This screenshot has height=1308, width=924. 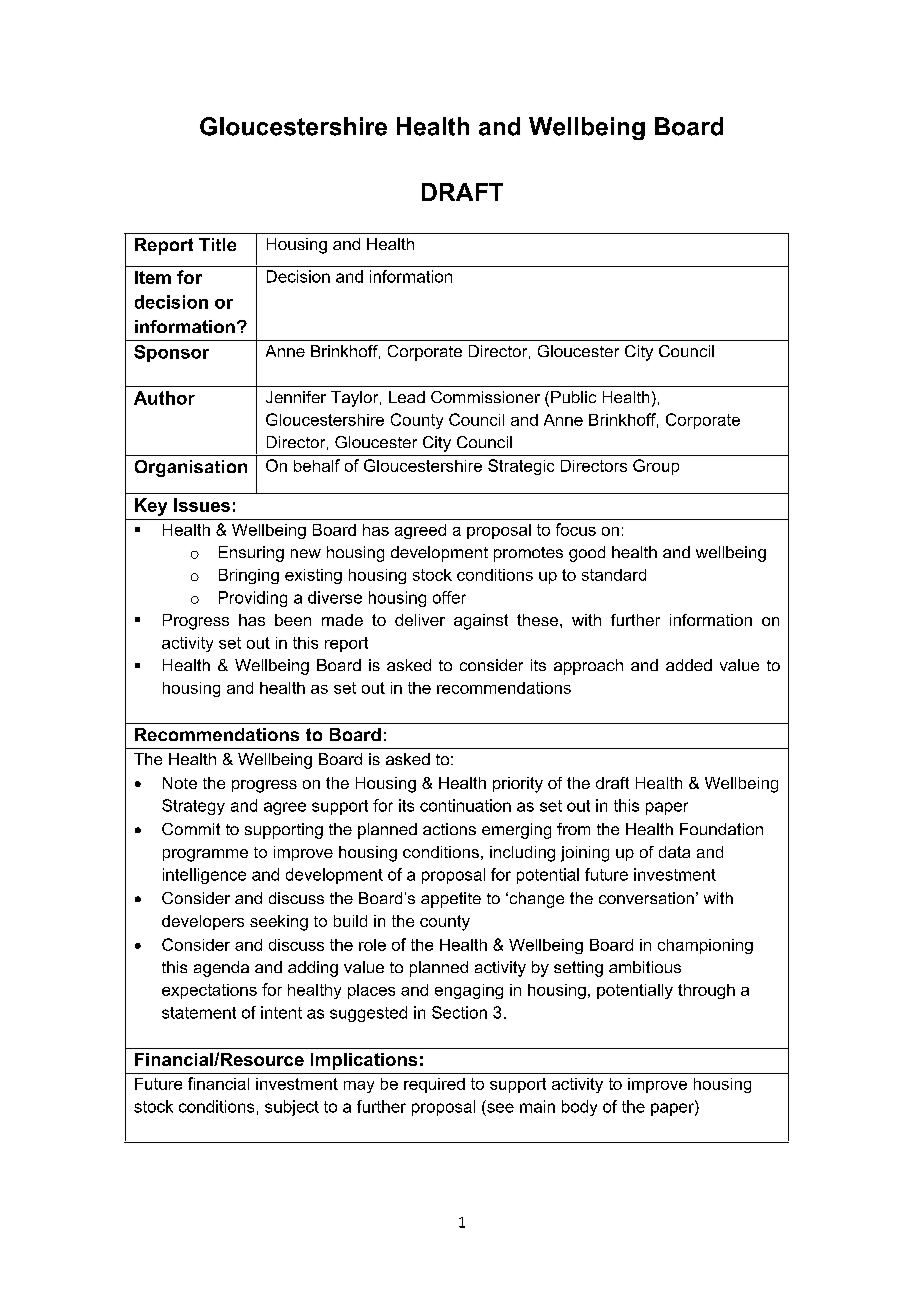 I want to click on standard, so click(x=614, y=575).
